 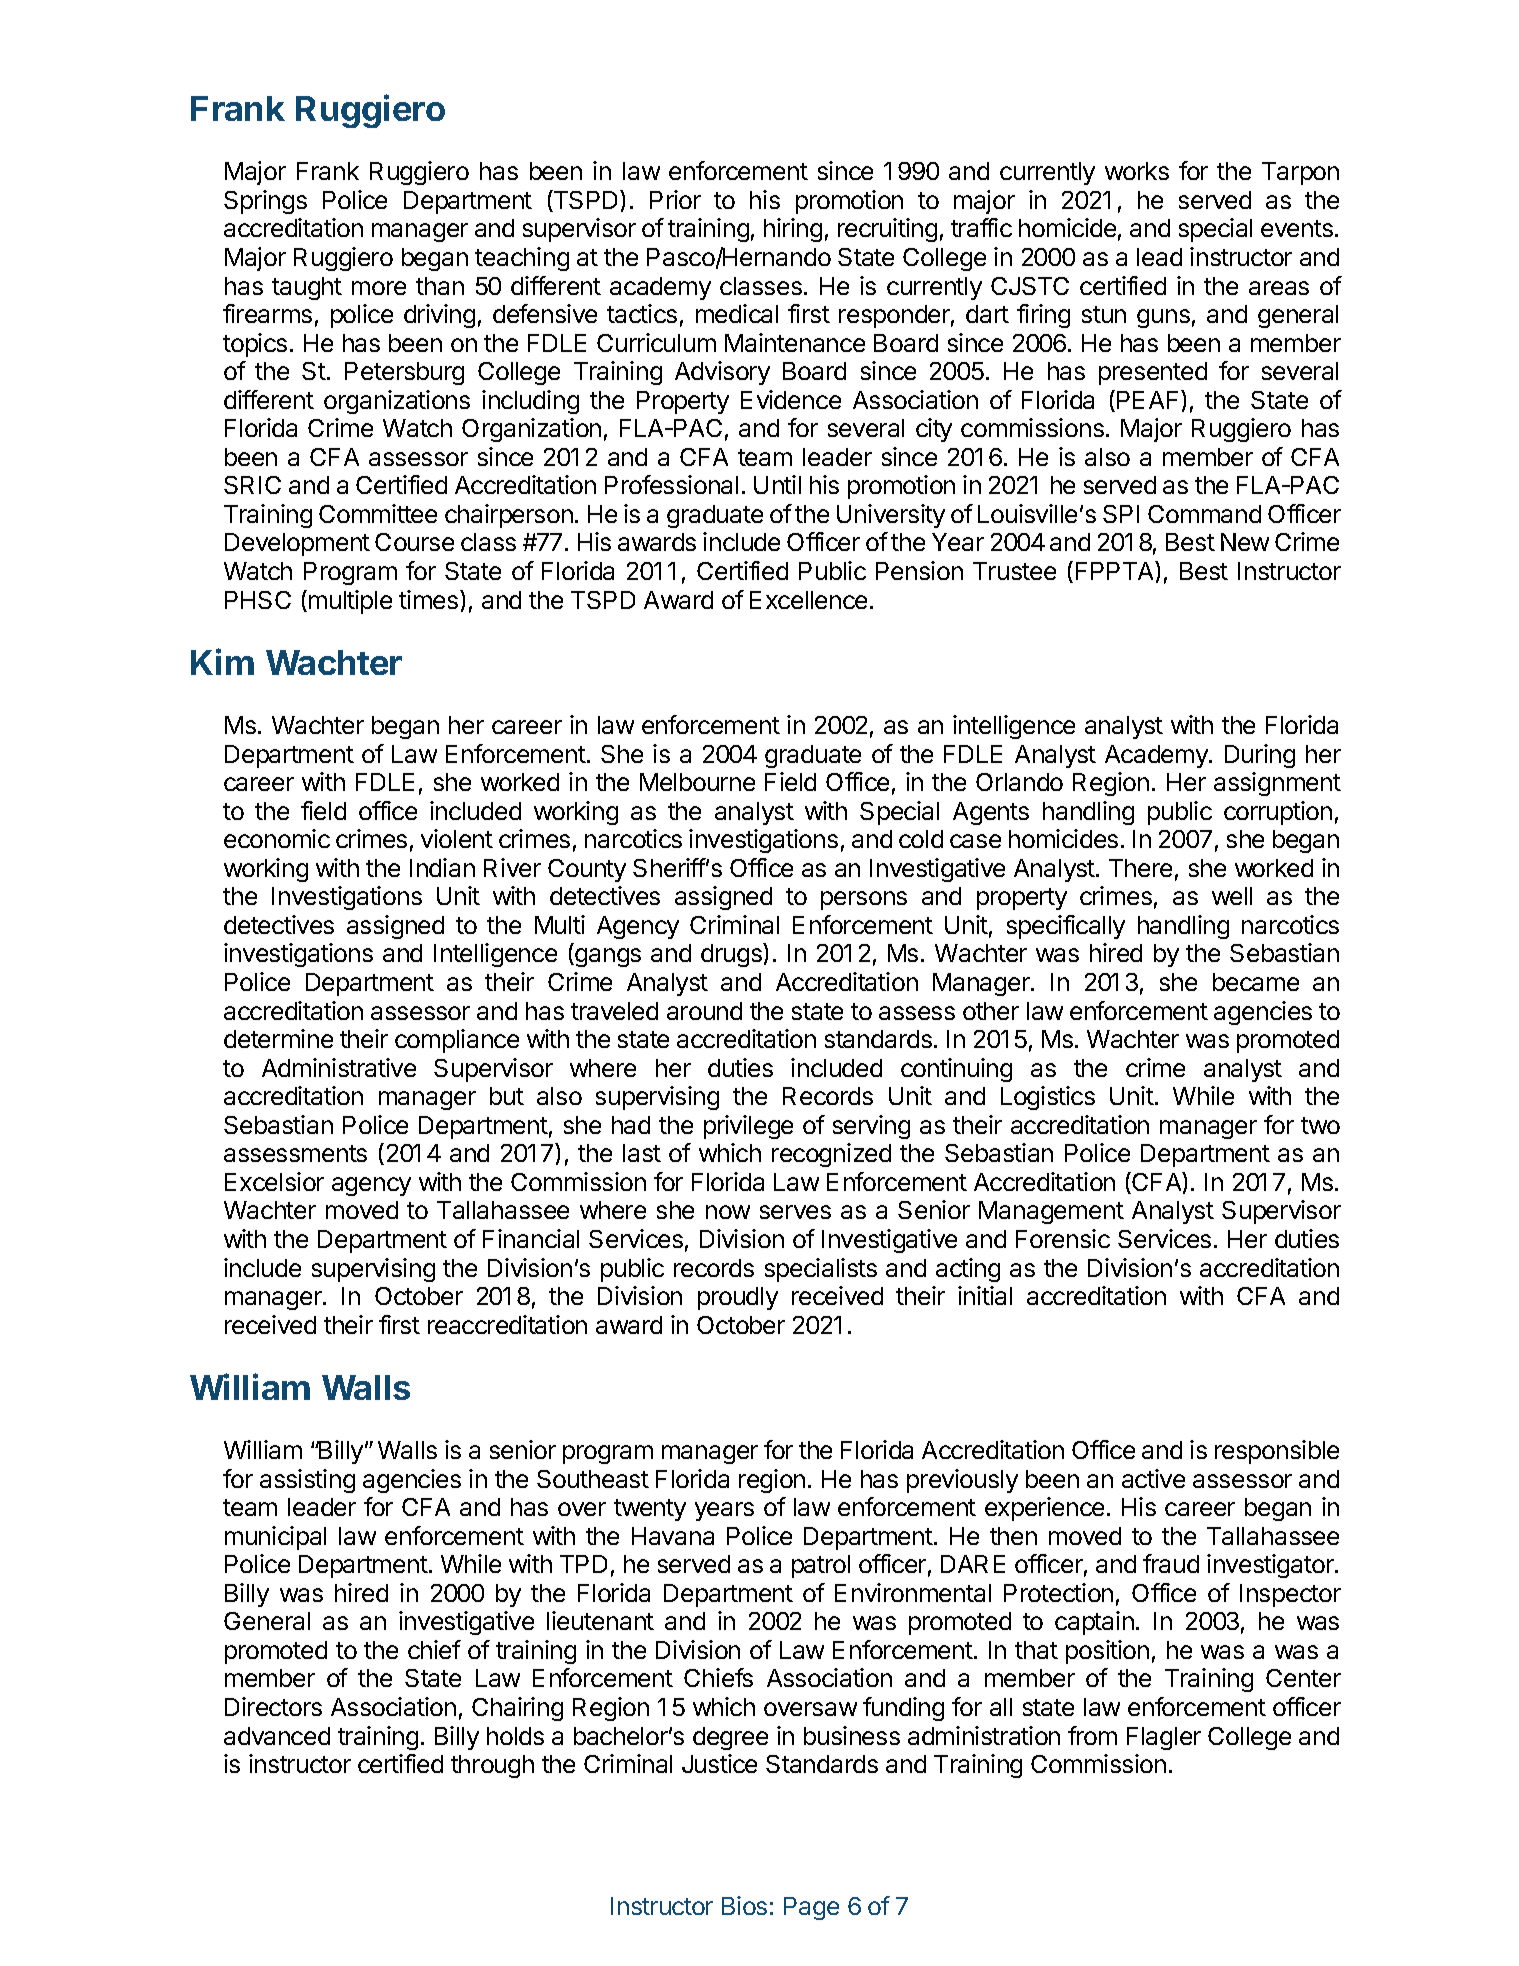 I want to click on hiring, so click(x=793, y=230).
